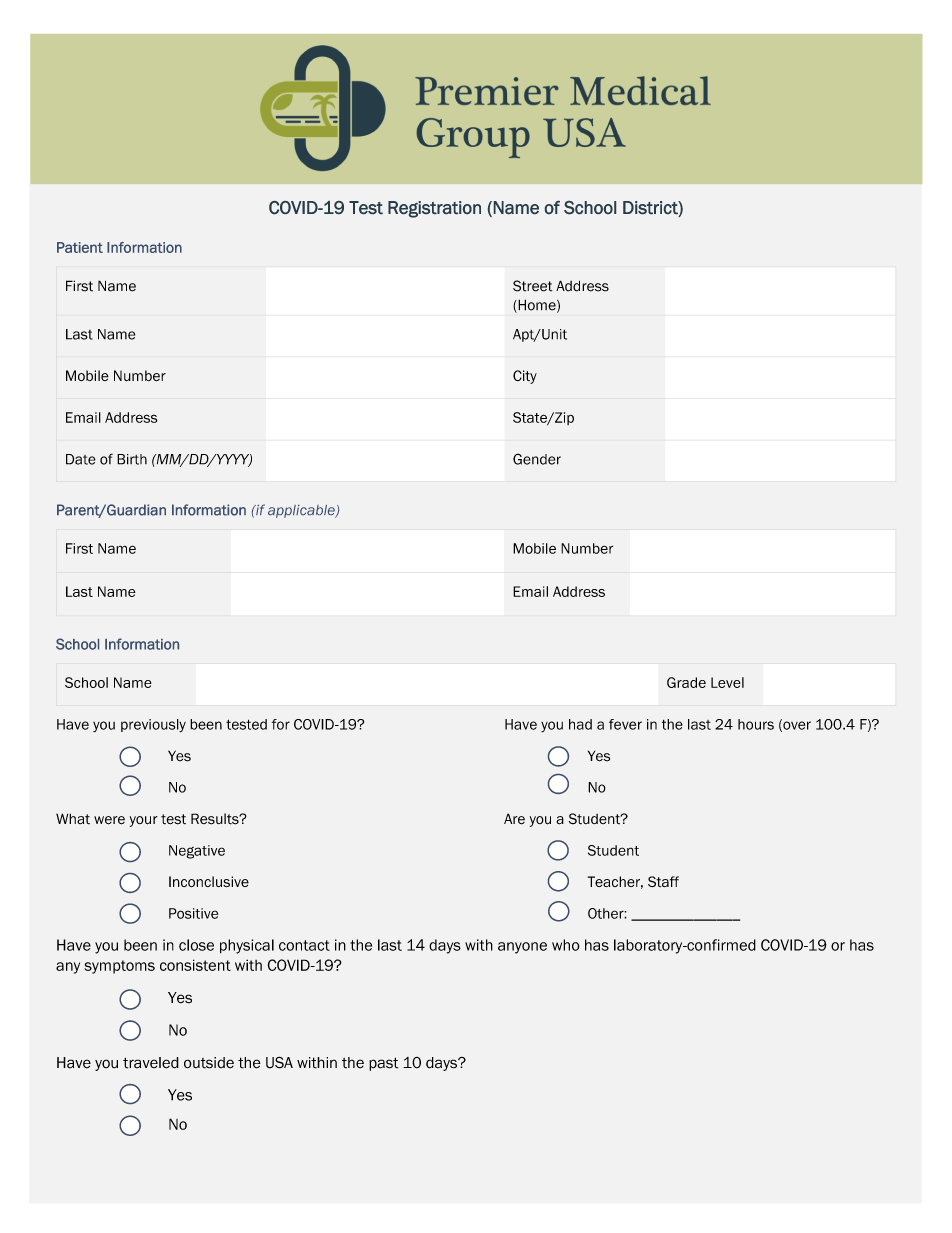 The height and width of the image is (1233, 952). I want to click on fever, so click(625, 724).
